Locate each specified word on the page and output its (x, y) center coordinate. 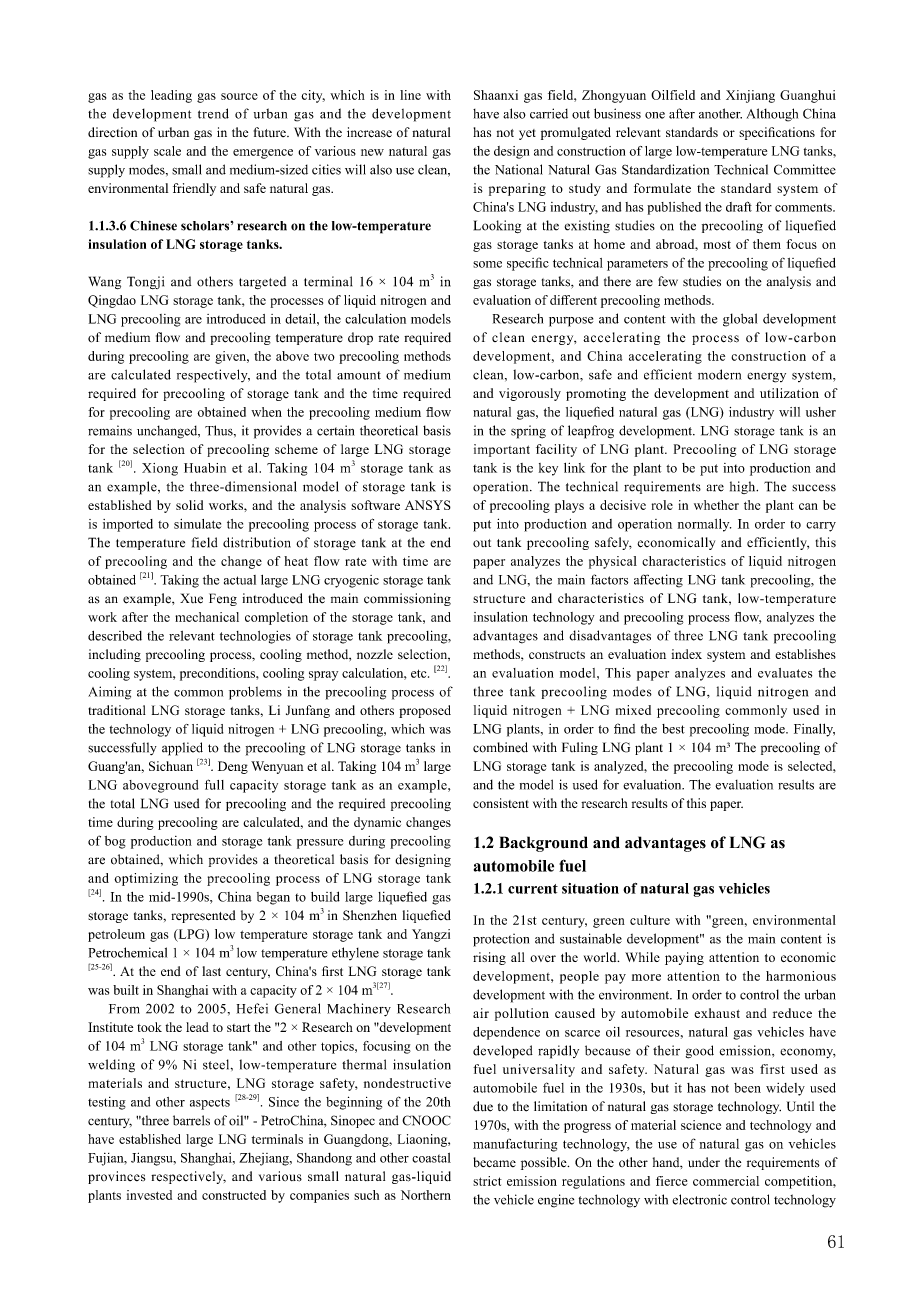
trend (213, 113)
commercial (726, 1181)
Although (772, 115)
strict (487, 1181)
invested (149, 1195)
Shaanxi (496, 95)
